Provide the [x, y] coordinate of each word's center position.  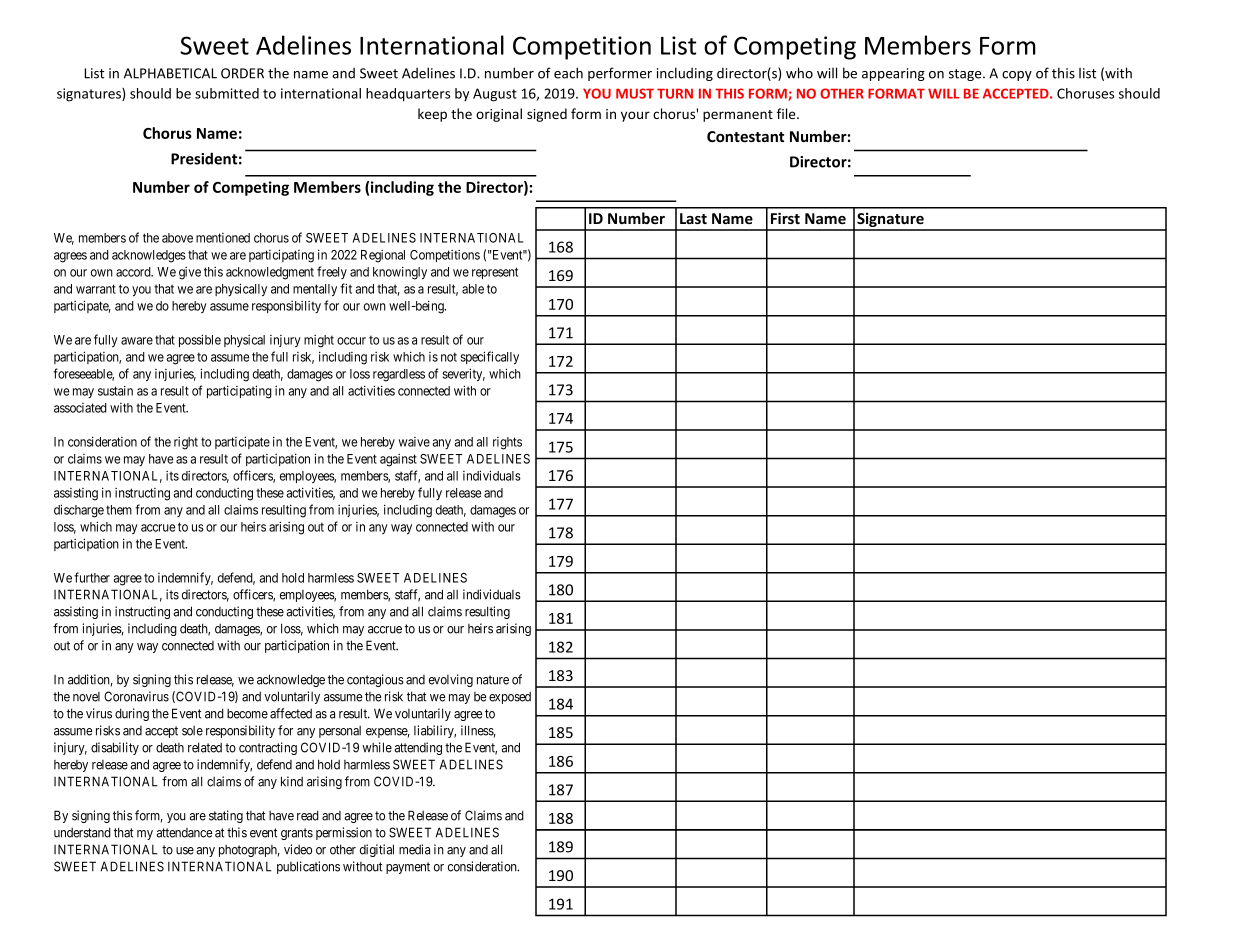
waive [414, 442]
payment [408, 868]
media [414, 849]
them [119, 510]
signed [547, 115]
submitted [227, 93]
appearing [893, 74]
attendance [184, 833]
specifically [490, 357]
